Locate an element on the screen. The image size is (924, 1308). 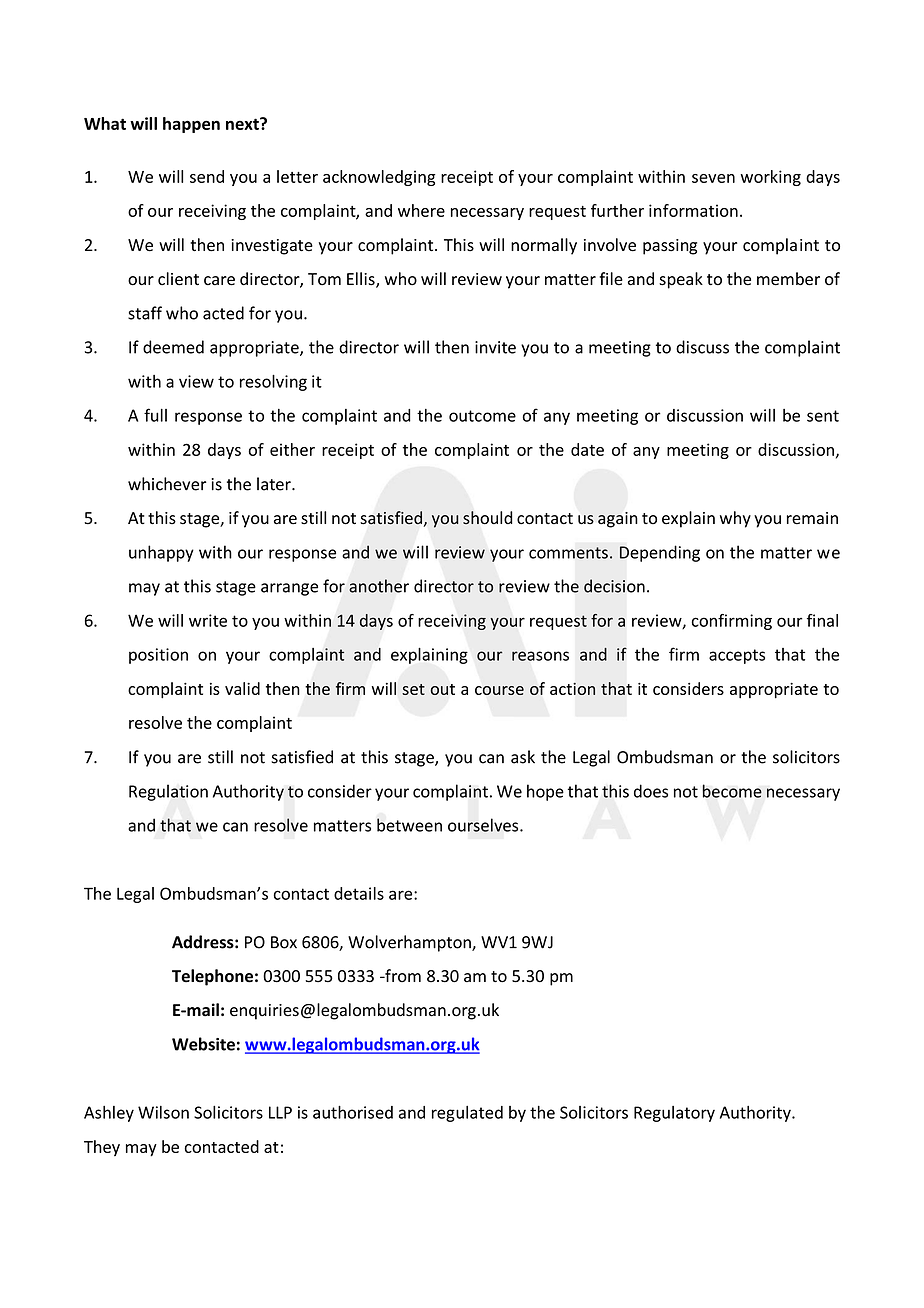
unhappy is located at coordinates (161, 553).
